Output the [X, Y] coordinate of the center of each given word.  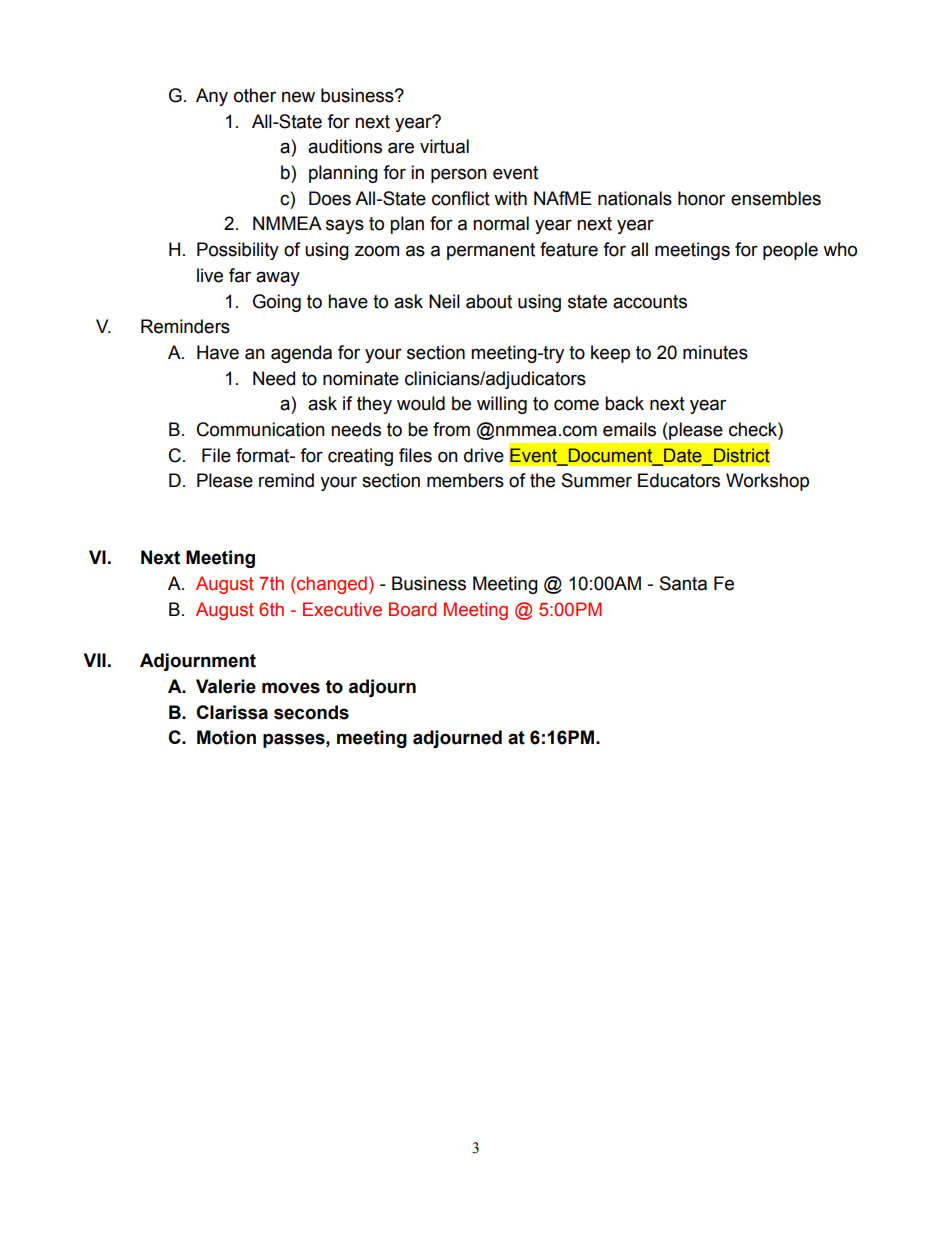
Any [212, 97]
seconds [311, 712]
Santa [683, 583]
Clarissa [232, 712]
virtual [444, 146]
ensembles [776, 198]
